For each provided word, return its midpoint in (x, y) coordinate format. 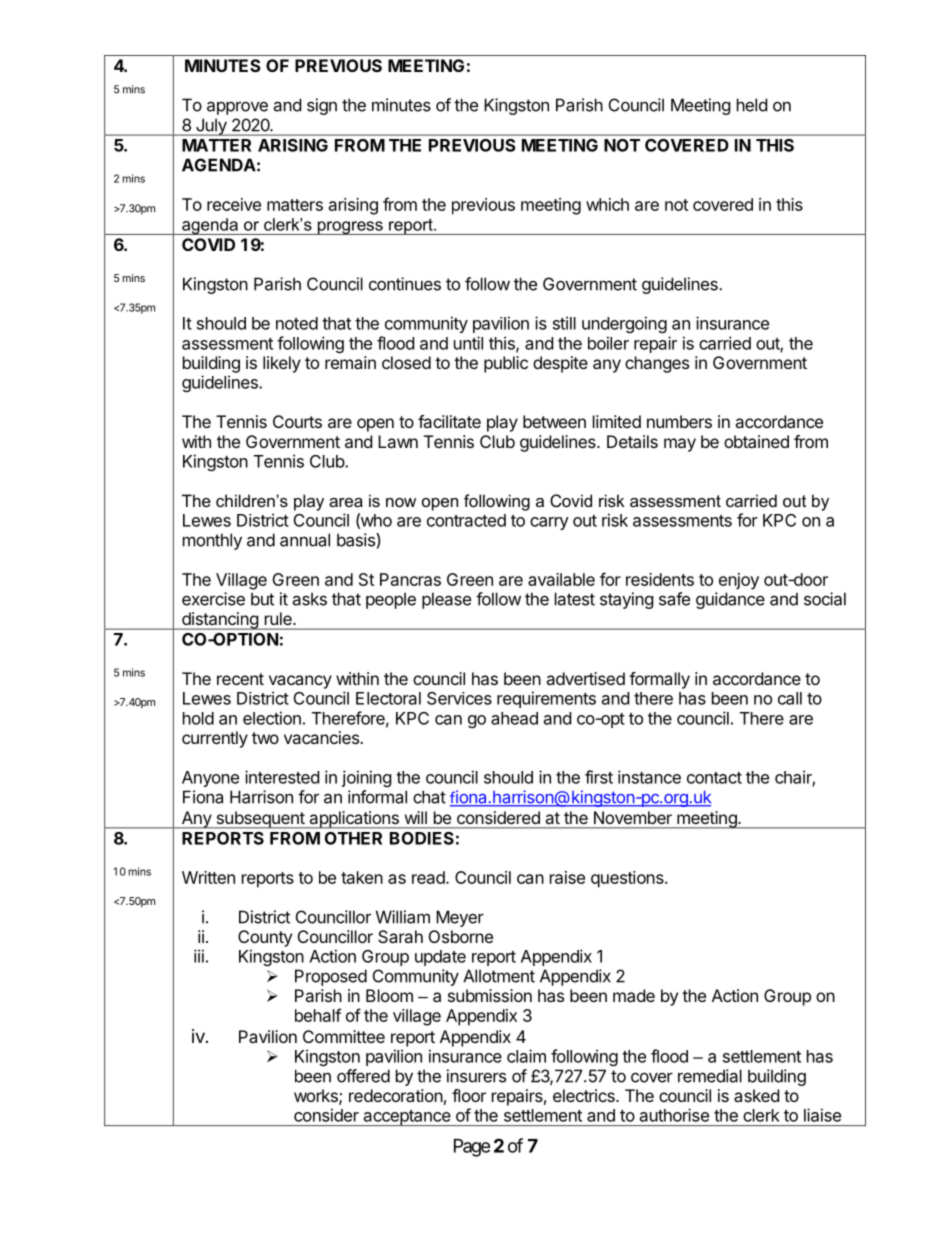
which (607, 204)
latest (575, 599)
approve (237, 108)
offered (363, 1076)
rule (279, 618)
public (506, 364)
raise (567, 877)
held (752, 105)
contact (714, 778)
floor (469, 1095)
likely (282, 364)
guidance (730, 600)
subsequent (260, 820)
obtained (756, 441)
